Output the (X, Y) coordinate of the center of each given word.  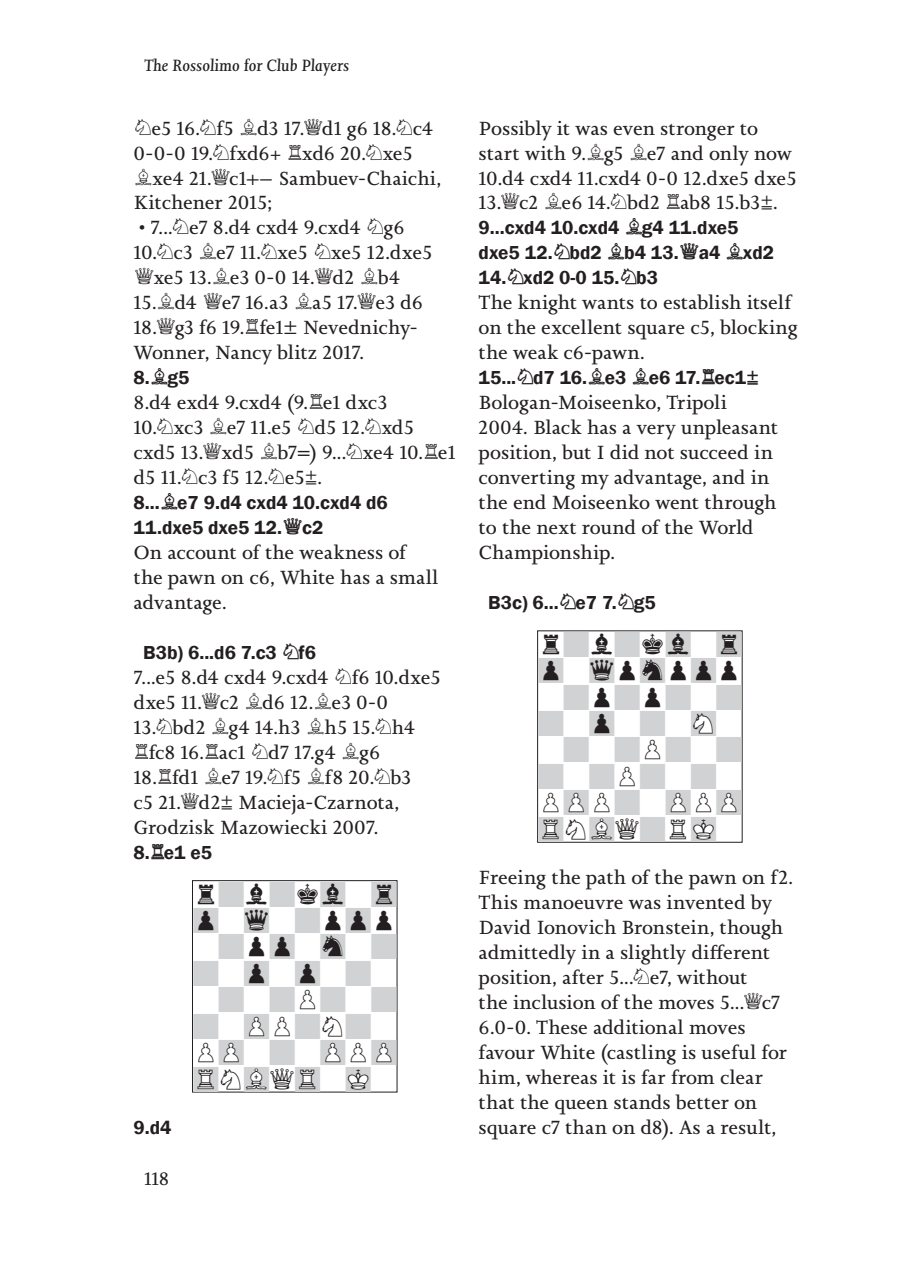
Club (282, 65)
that (496, 1101)
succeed (714, 451)
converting (527, 480)
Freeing (512, 880)
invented (706, 901)
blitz (297, 352)
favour (507, 1051)
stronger (698, 132)
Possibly (515, 130)
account (202, 553)
